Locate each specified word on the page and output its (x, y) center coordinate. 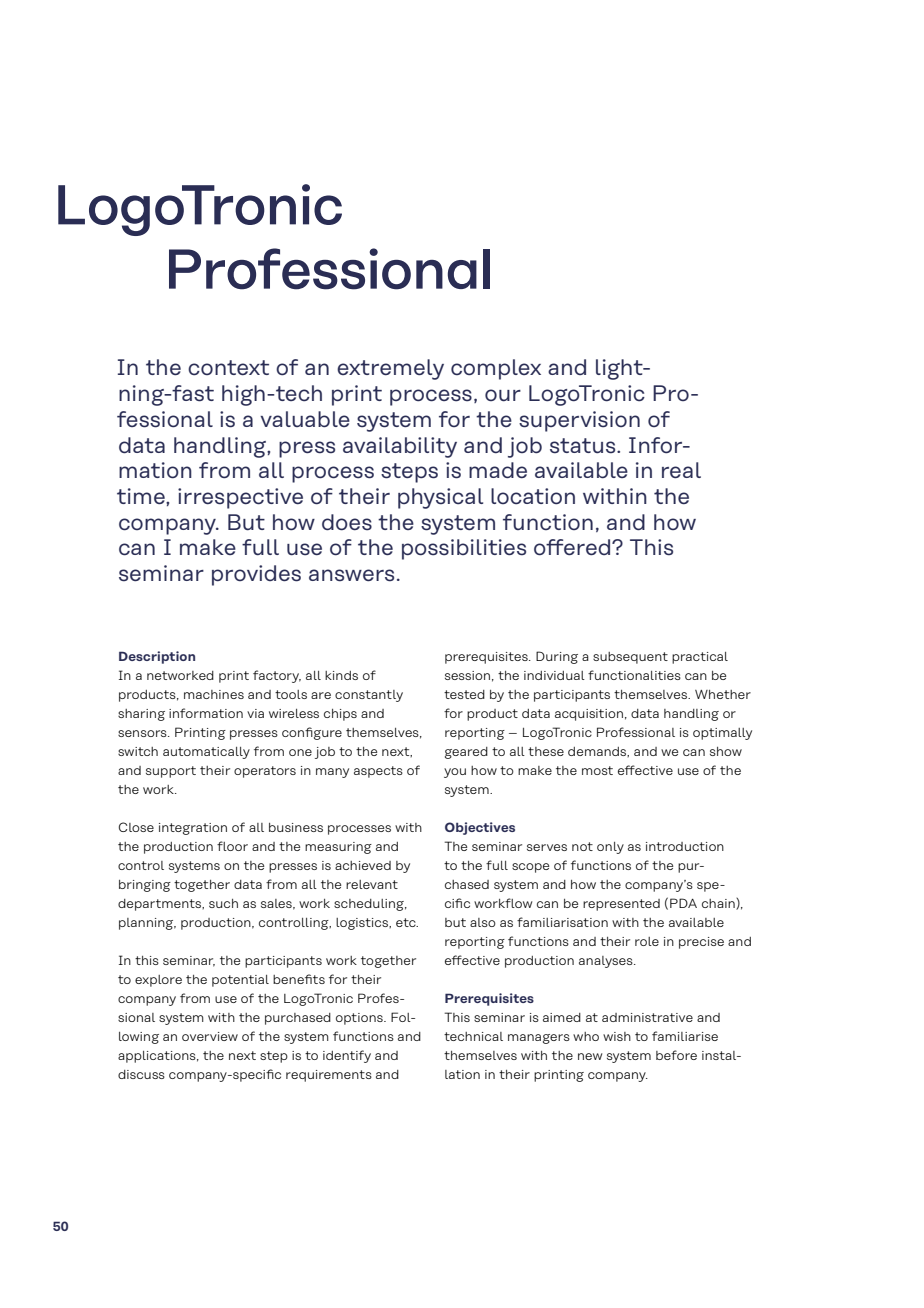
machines (214, 694)
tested (464, 694)
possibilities (464, 549)
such (223, 903)
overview (210, 1036)
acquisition (589, 715)
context (228, 368)
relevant (372, 884)
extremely (390, 369)
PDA (683, 903)
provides (256, 575)
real (681, 470)
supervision (579, 421)
